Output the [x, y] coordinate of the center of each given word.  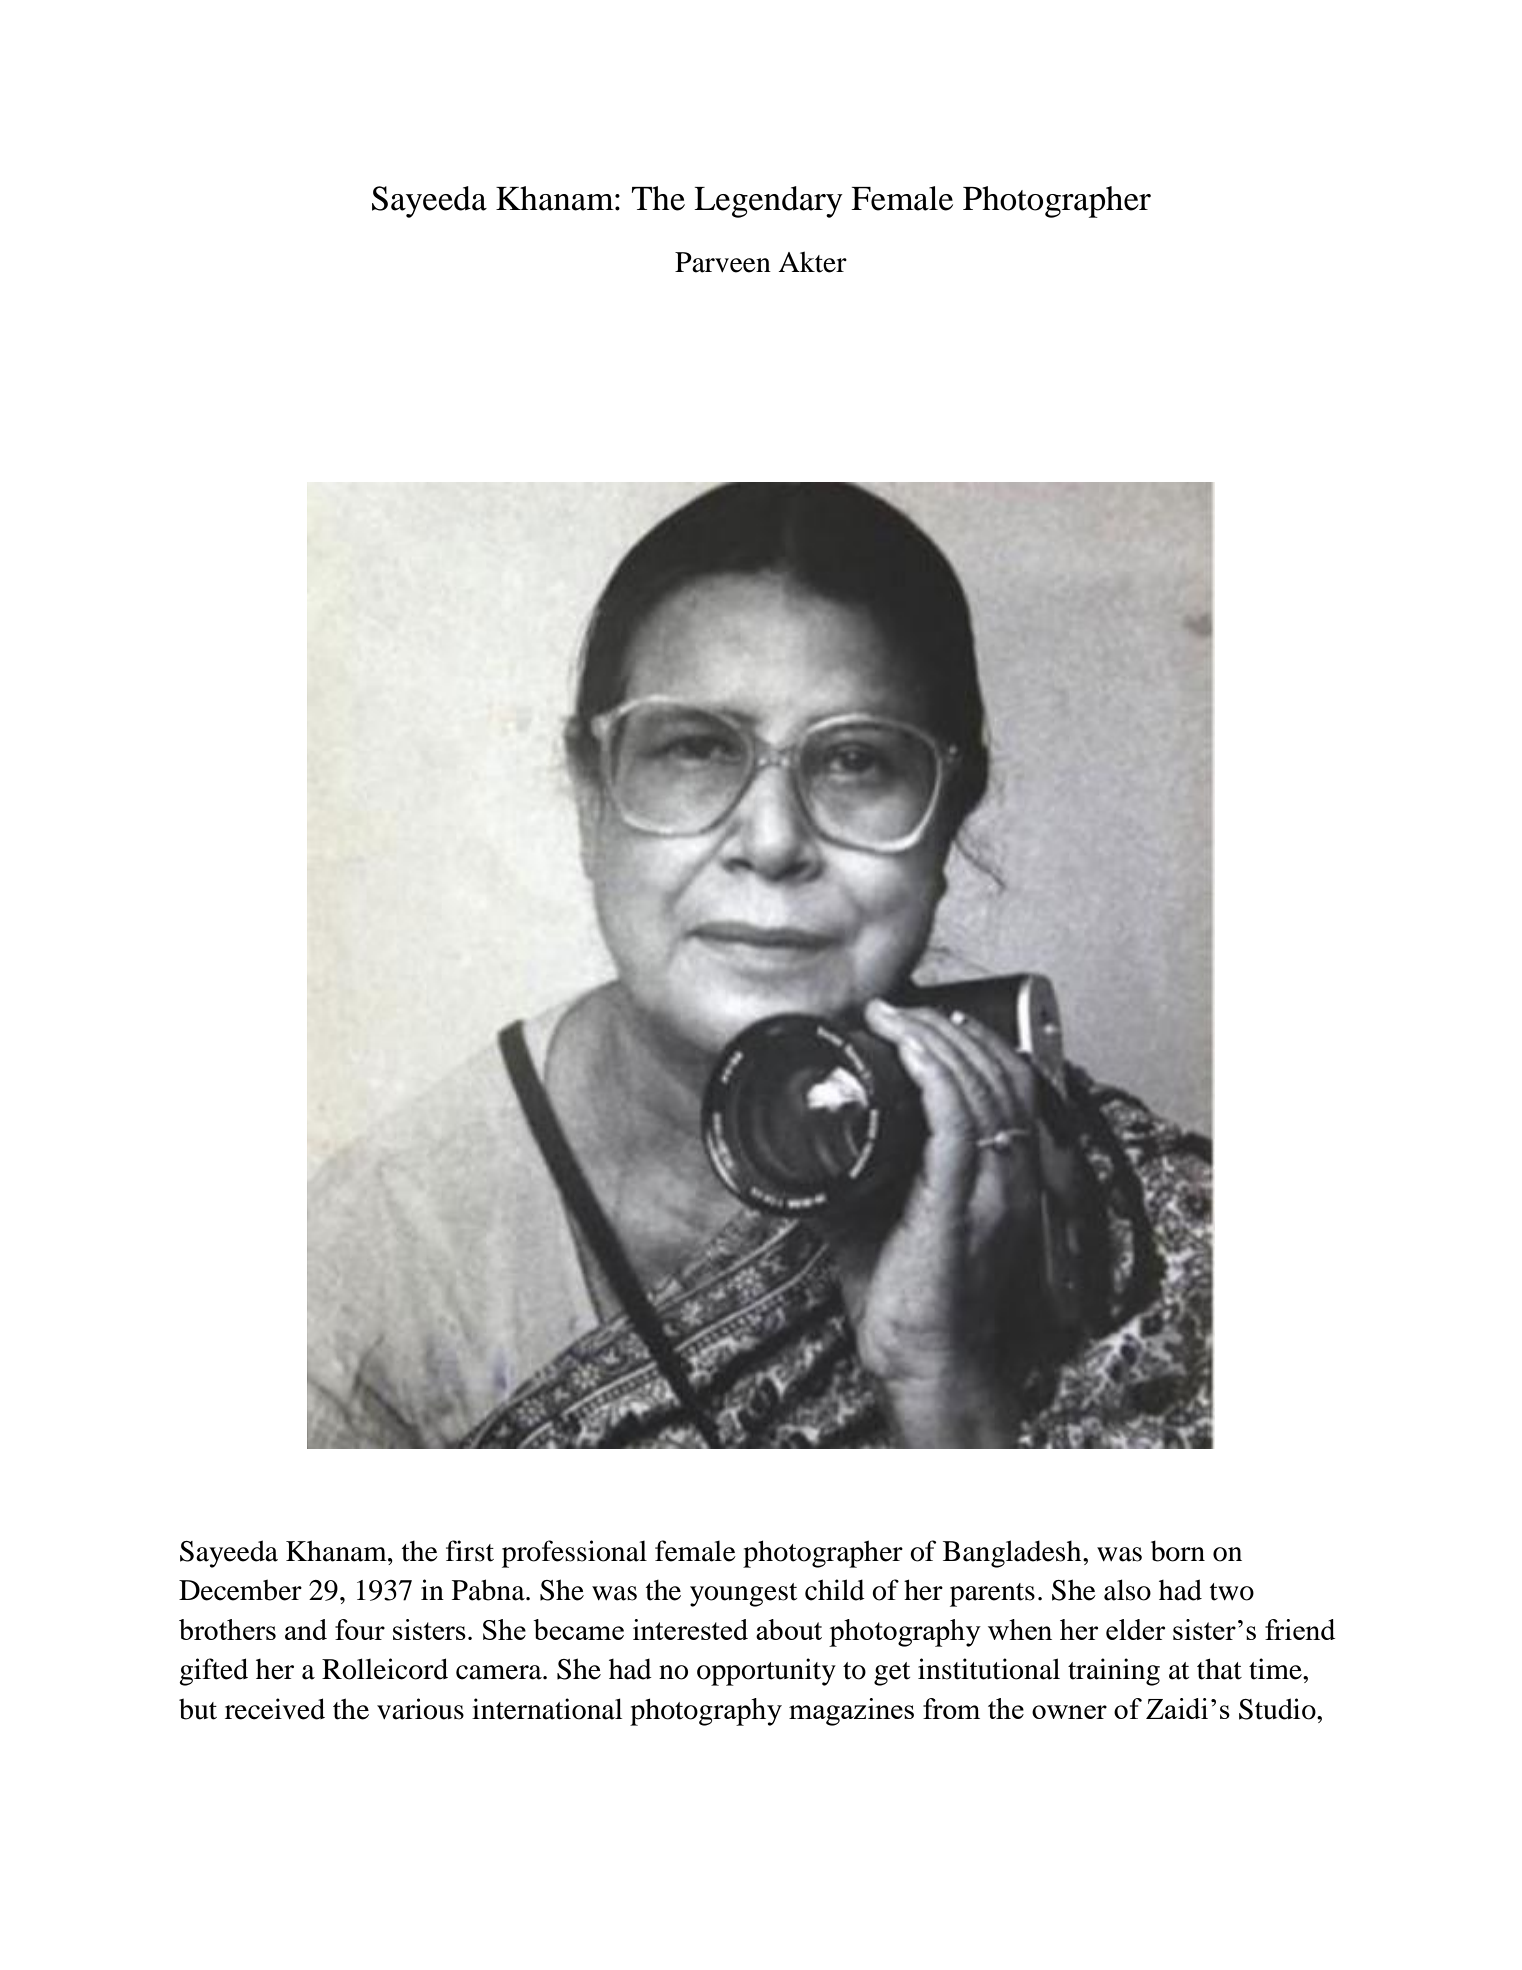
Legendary [768, 202]
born [1178, 1551]
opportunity [766, 1672]
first [470, 1551]
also [1127, 1590]
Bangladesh [1013, 1554]
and [306, 1629]
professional [574, 1554]
